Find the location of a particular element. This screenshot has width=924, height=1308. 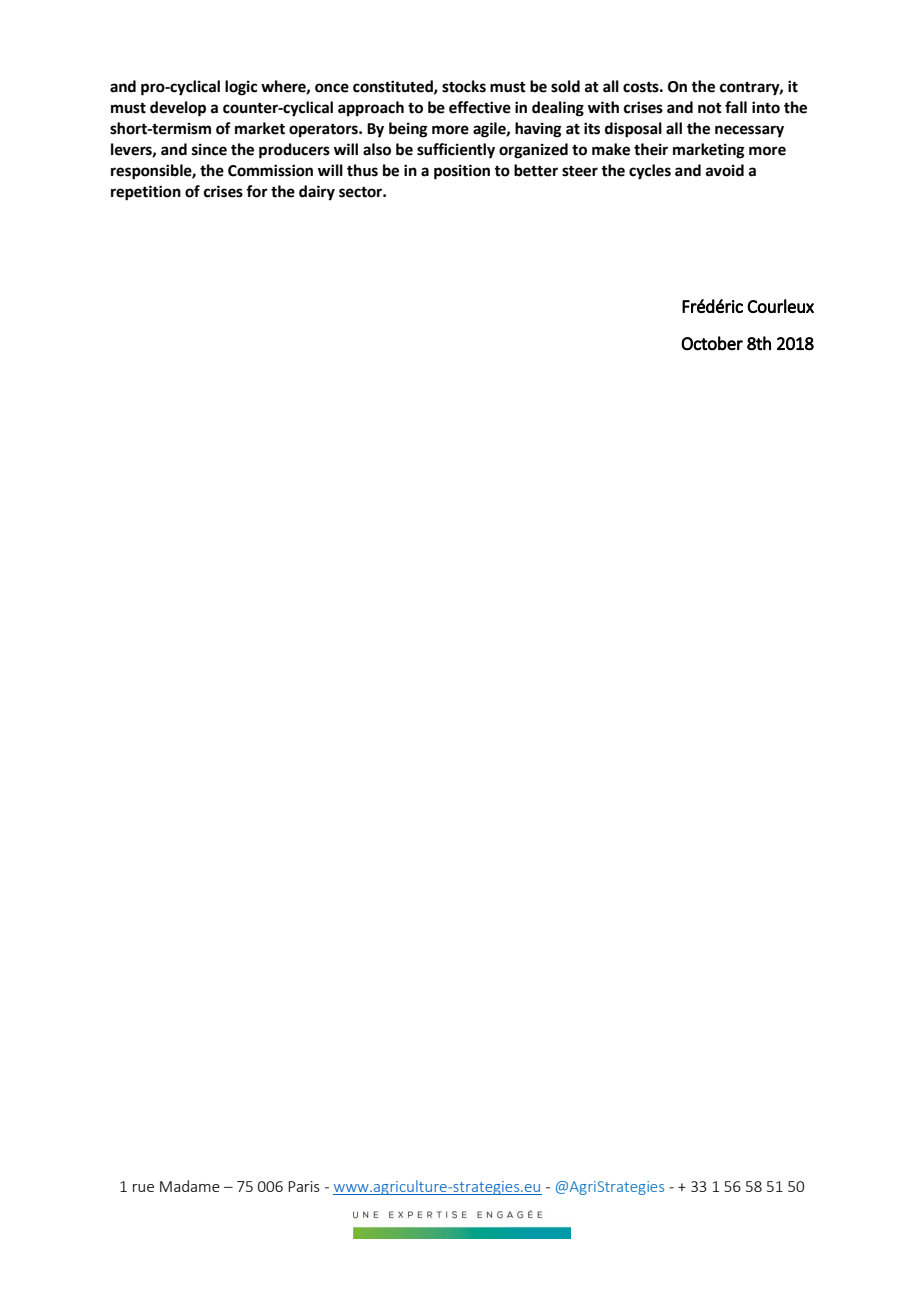

position is located at coordinates (462, 172).
